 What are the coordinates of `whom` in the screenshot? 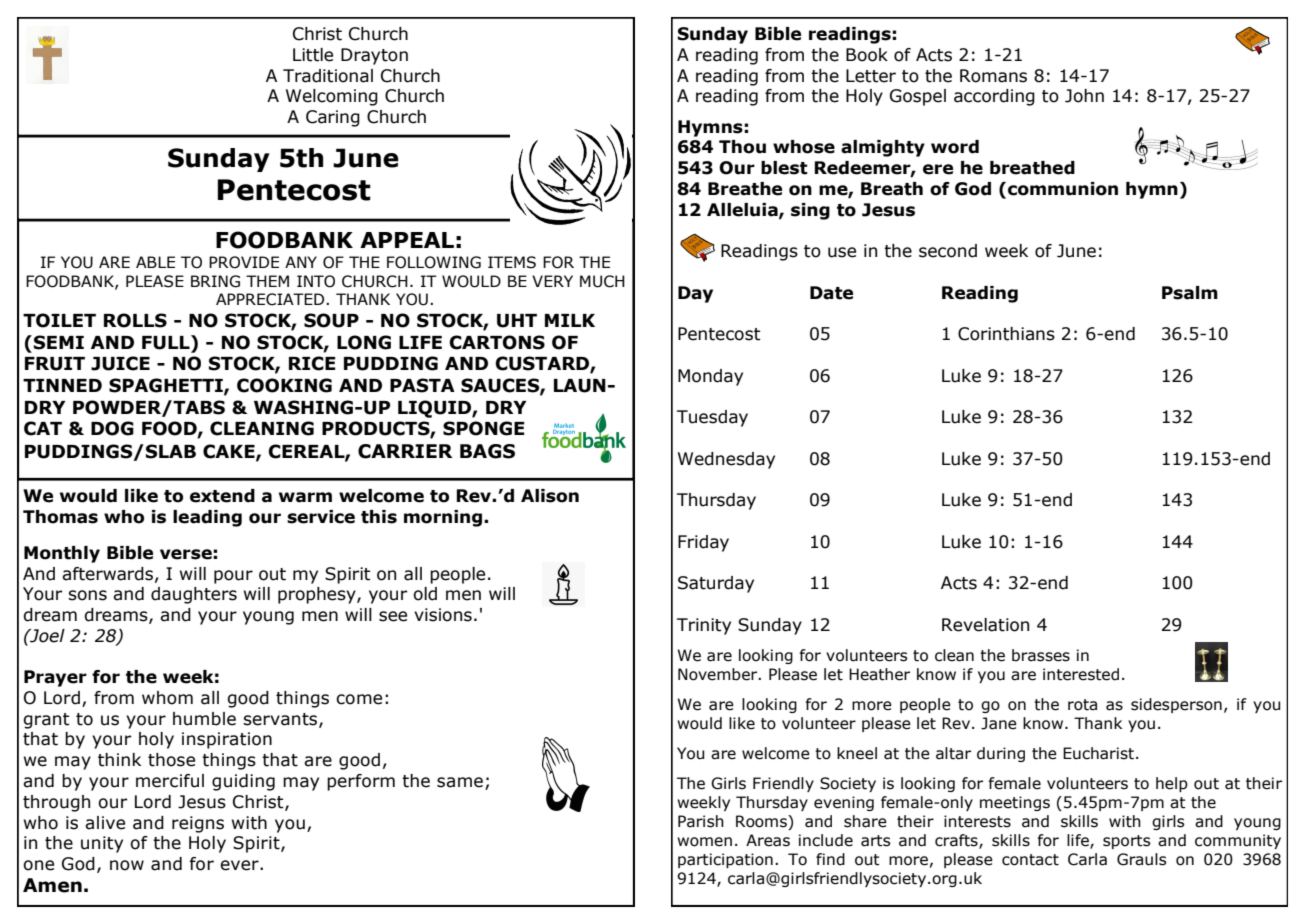 It's located at (167, 698).
